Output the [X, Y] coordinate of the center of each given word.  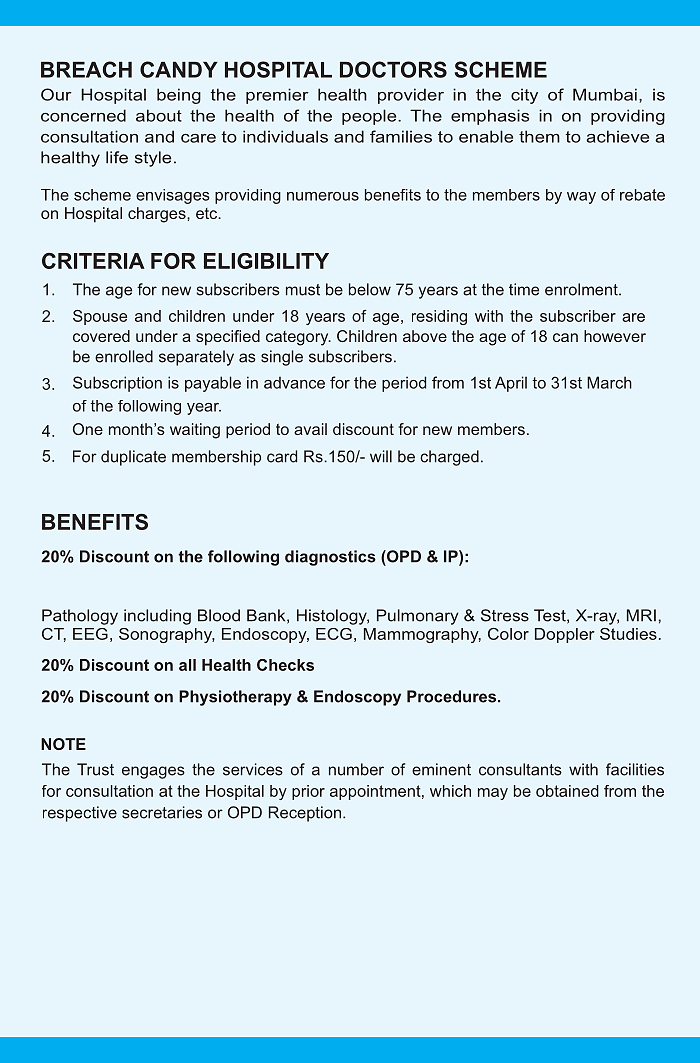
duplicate [133, 458]
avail [310, 429]
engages [153, 772]
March [609, 382]
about [159, 115]
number [356, 769]
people [370, 117]
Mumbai [605, 94]
